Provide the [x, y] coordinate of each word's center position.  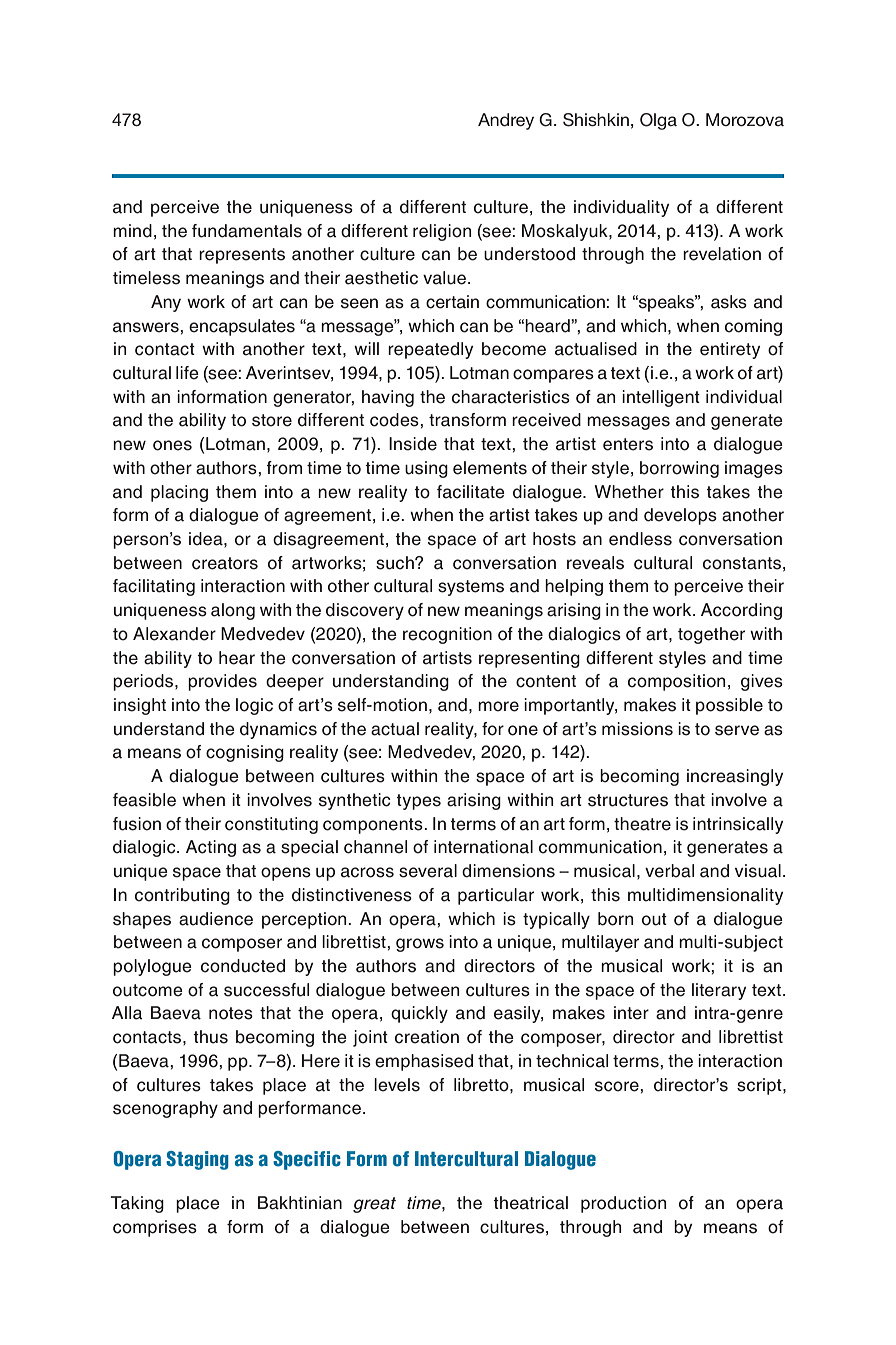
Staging [197, 1160]
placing [179, 493]
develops [680, 516]
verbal [669, 871]
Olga [658, 121]
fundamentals [247, 231]
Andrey [506, 121]
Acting [211, 848]
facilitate [471, 492]
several [428, 871]
